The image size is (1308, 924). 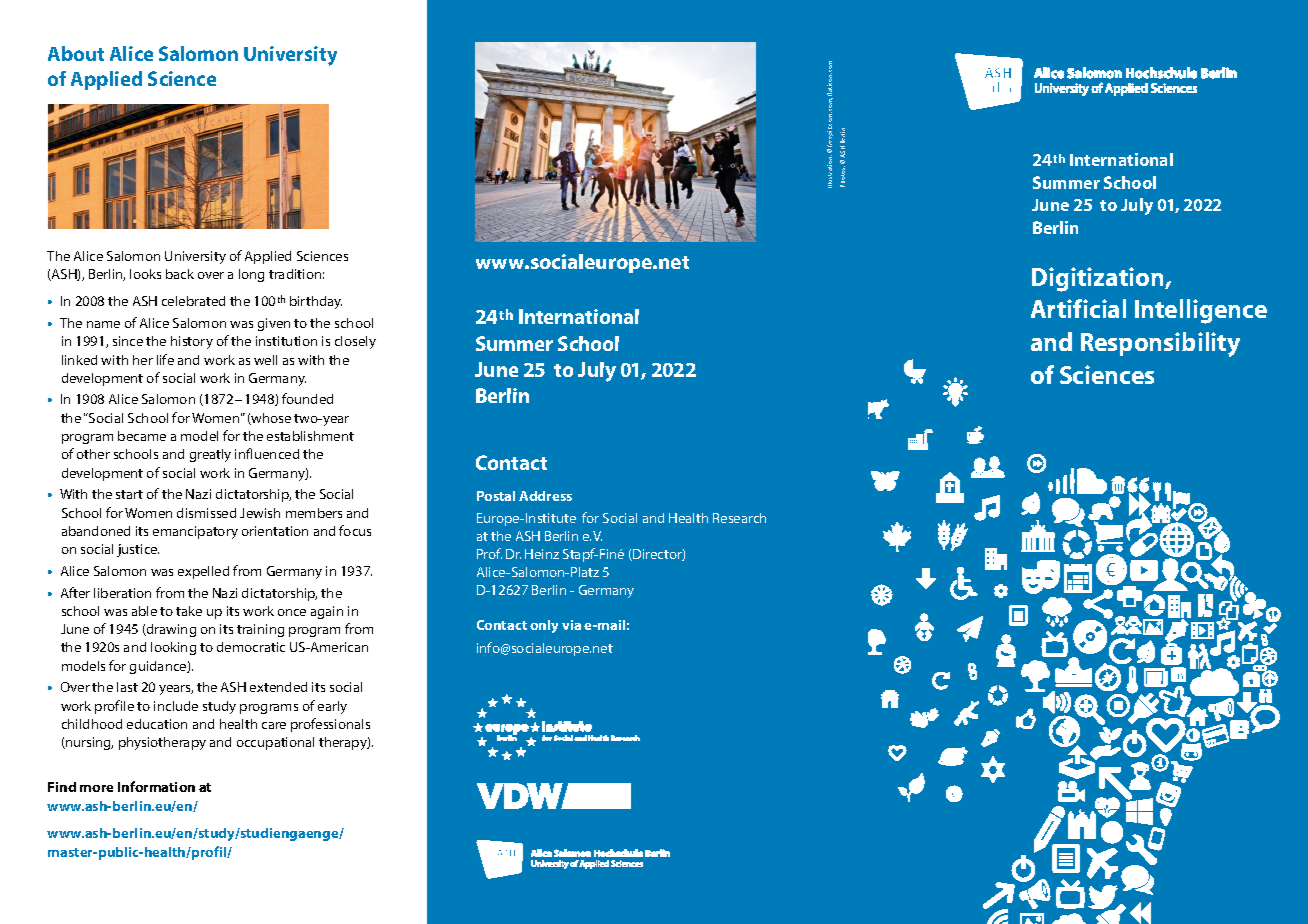 I want to click on birthday, so click(x=316, y=302).
